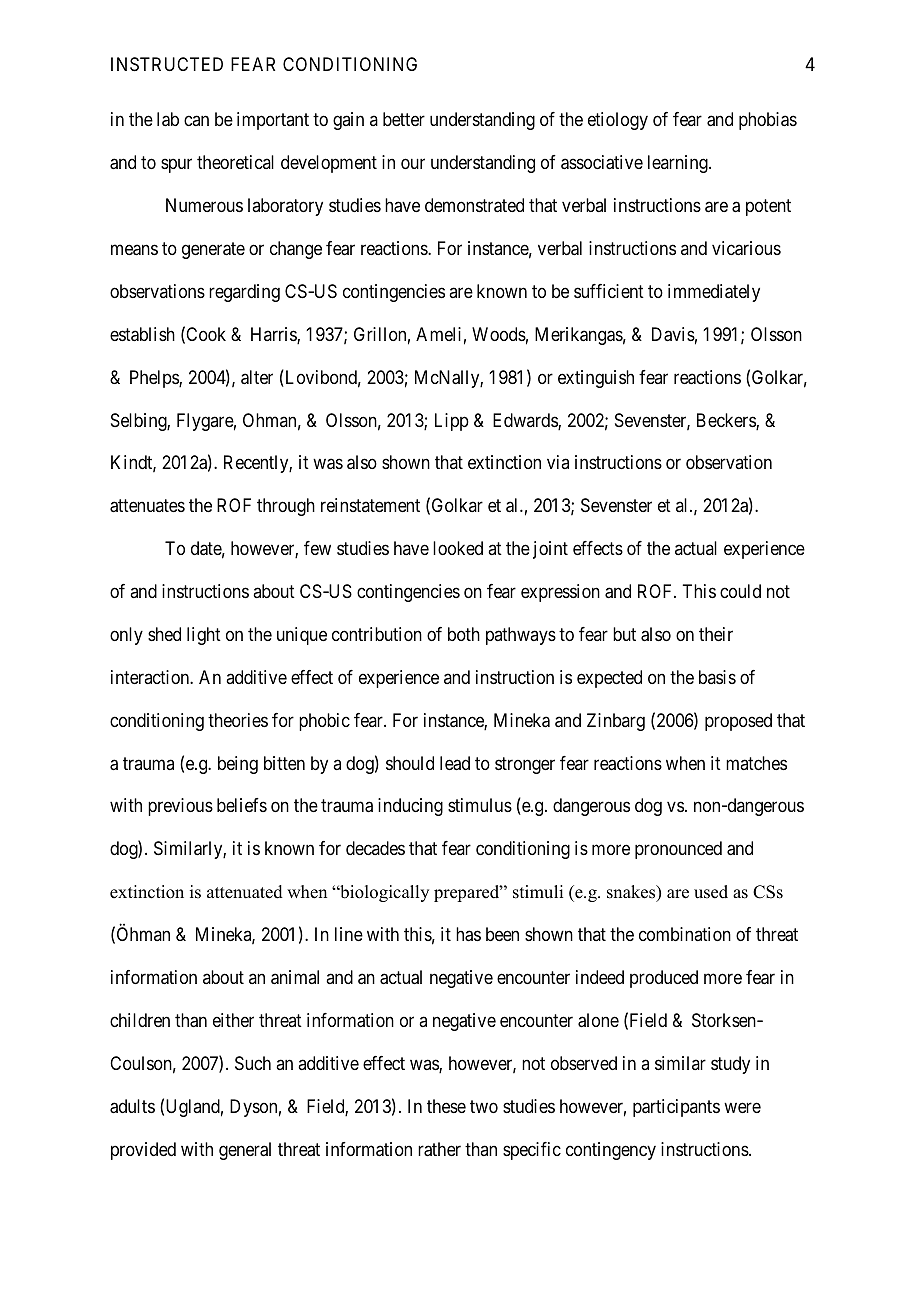 This page has width=924, height=1308. What do you see at coordinates (464, 634) in the page?
I see `both` at bounding box center [464, 634].
